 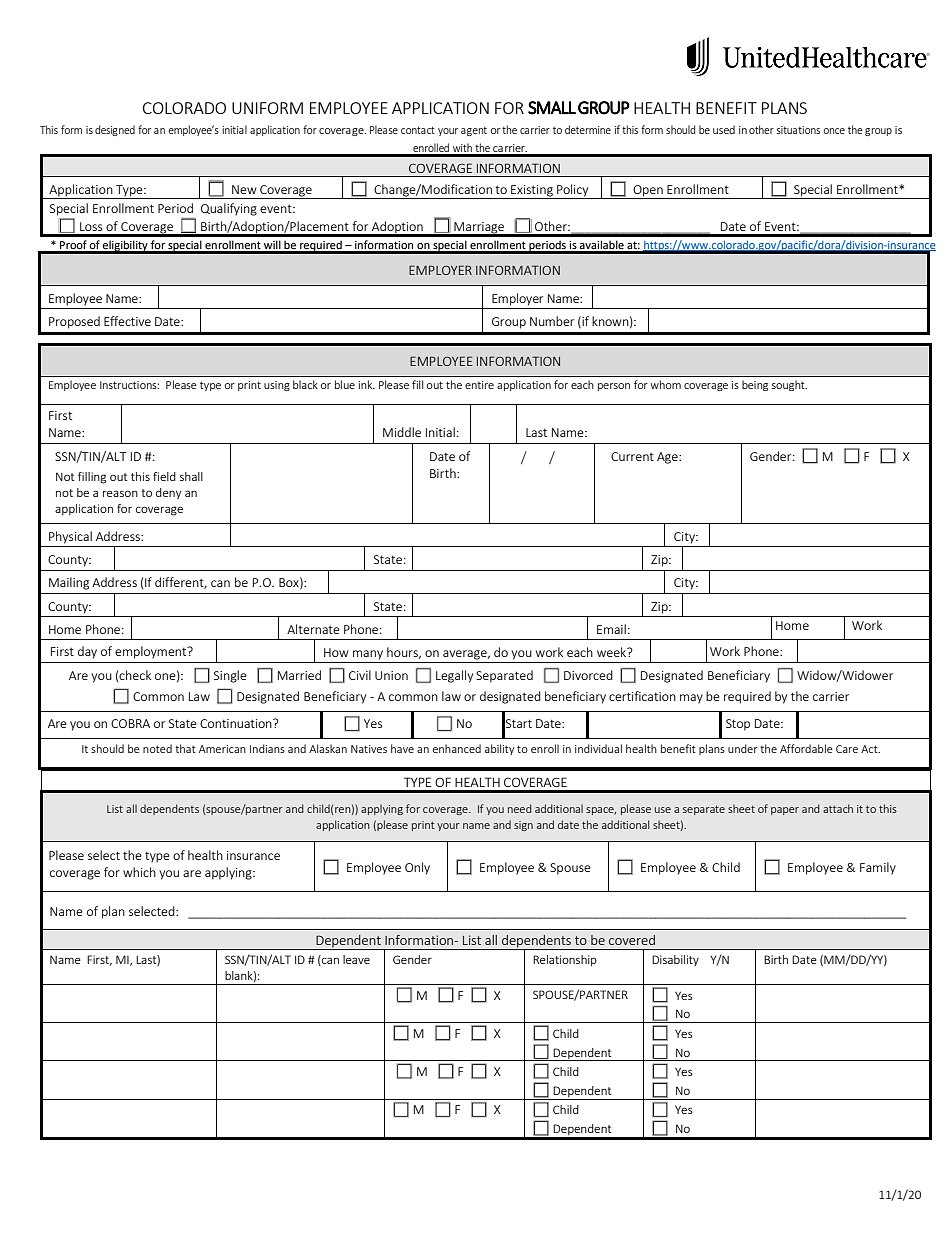 What do you see at coordinates (402, 432) in the page?
I see `Middle` at bounding box center [402, 432].
